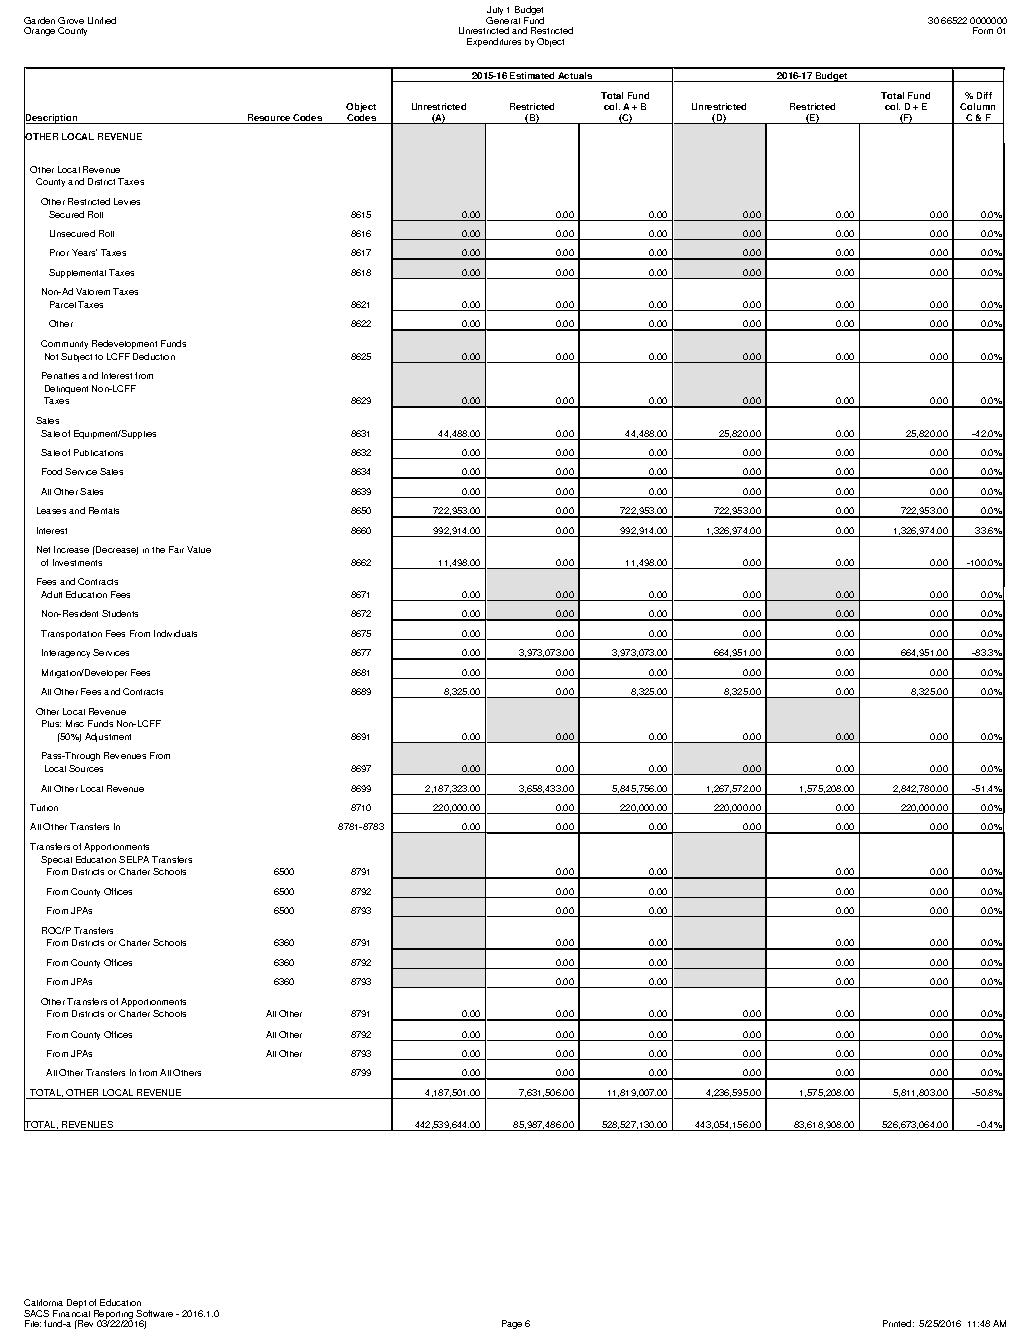  Describe the element at coordinates (154, 1313) in the screenshot. I see `Software` at that location.
